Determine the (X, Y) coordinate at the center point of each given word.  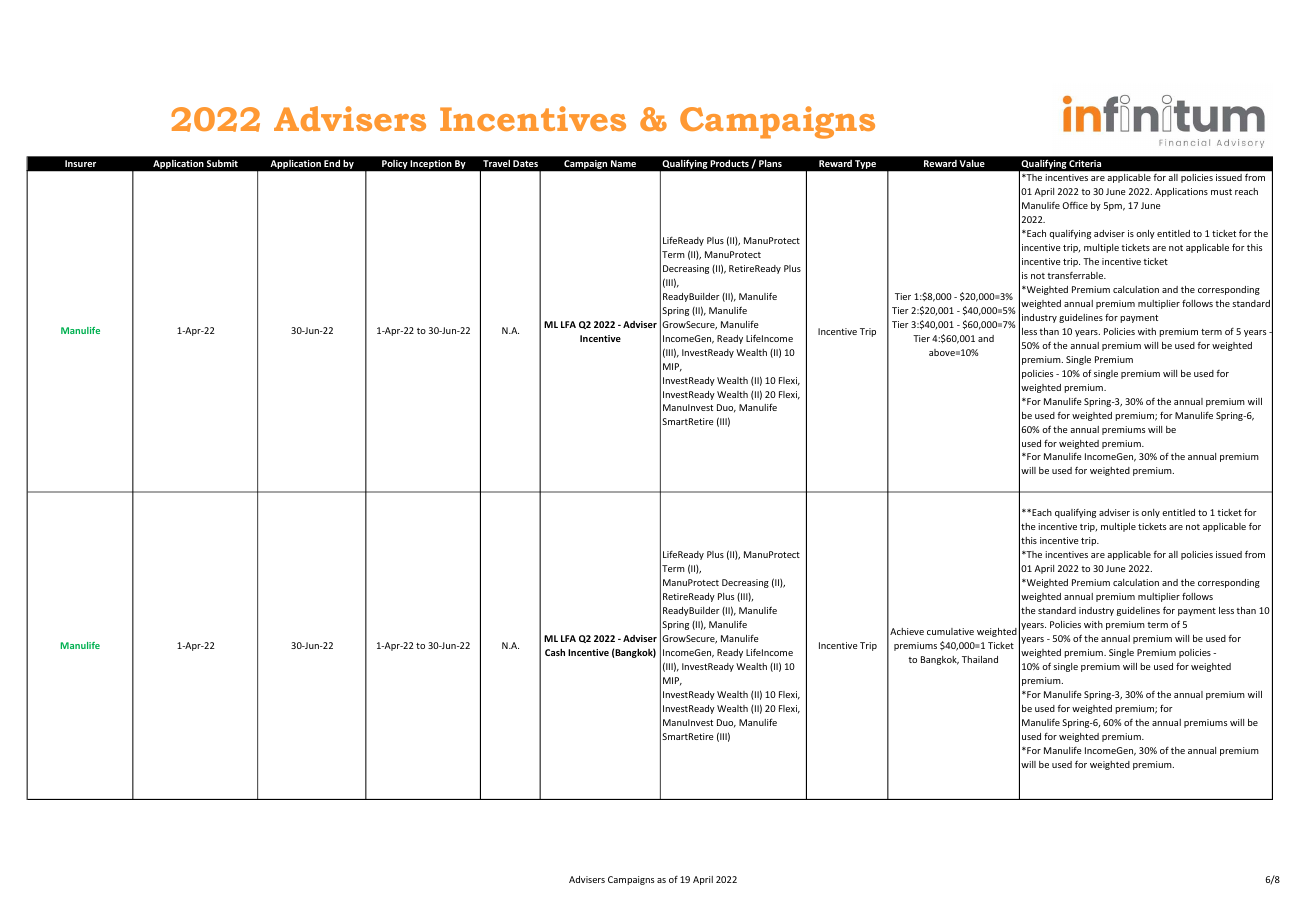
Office (1075, 205)
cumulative (950, 631)
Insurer (80, 163)
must (1221, 192)
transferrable (1076, 275)
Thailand (980, 659)
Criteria (1085, 163)
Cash (555, 652)
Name (623, 163)
